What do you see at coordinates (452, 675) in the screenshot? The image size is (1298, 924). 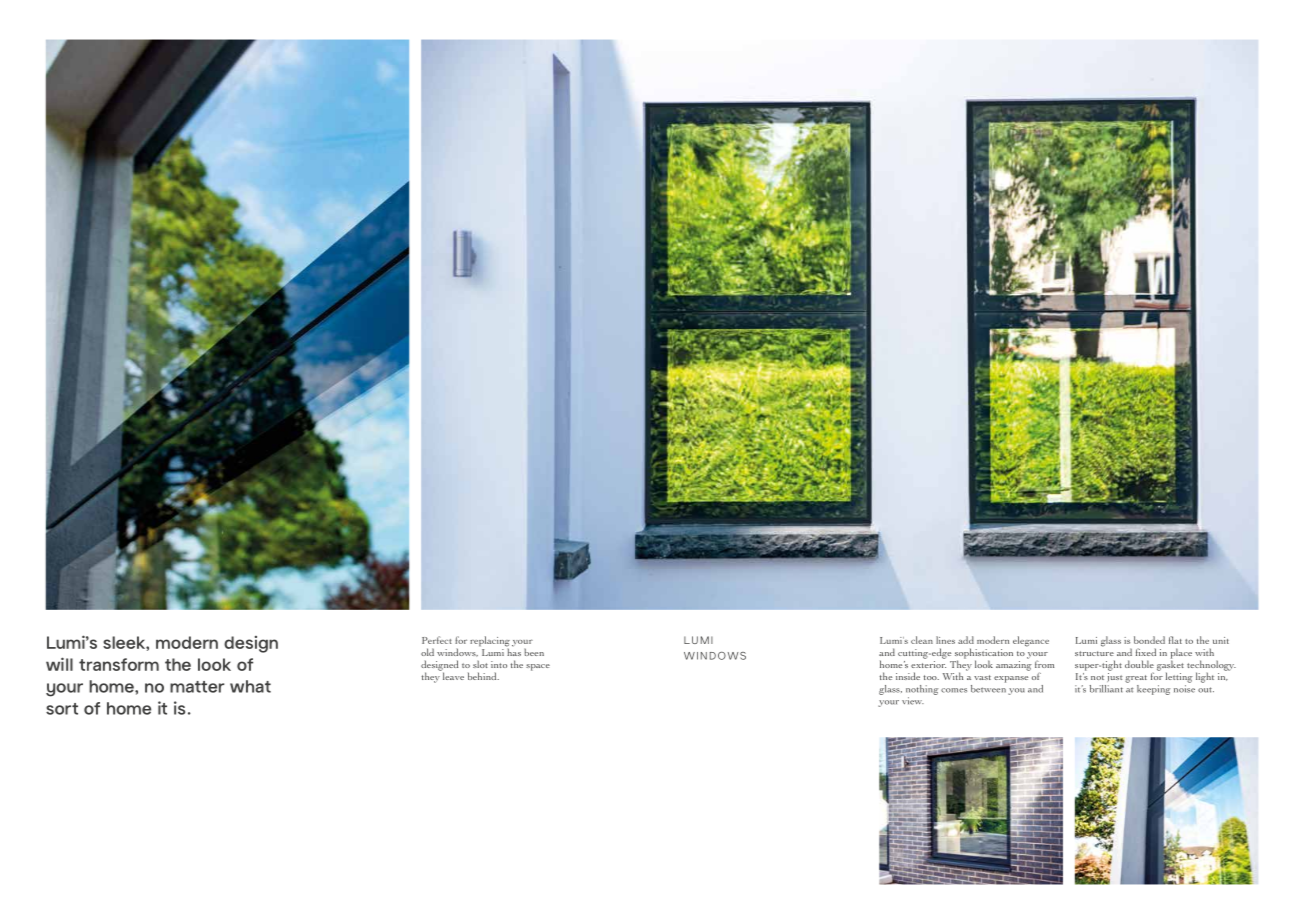 I see `leave` at bounding box center [452, 675].
